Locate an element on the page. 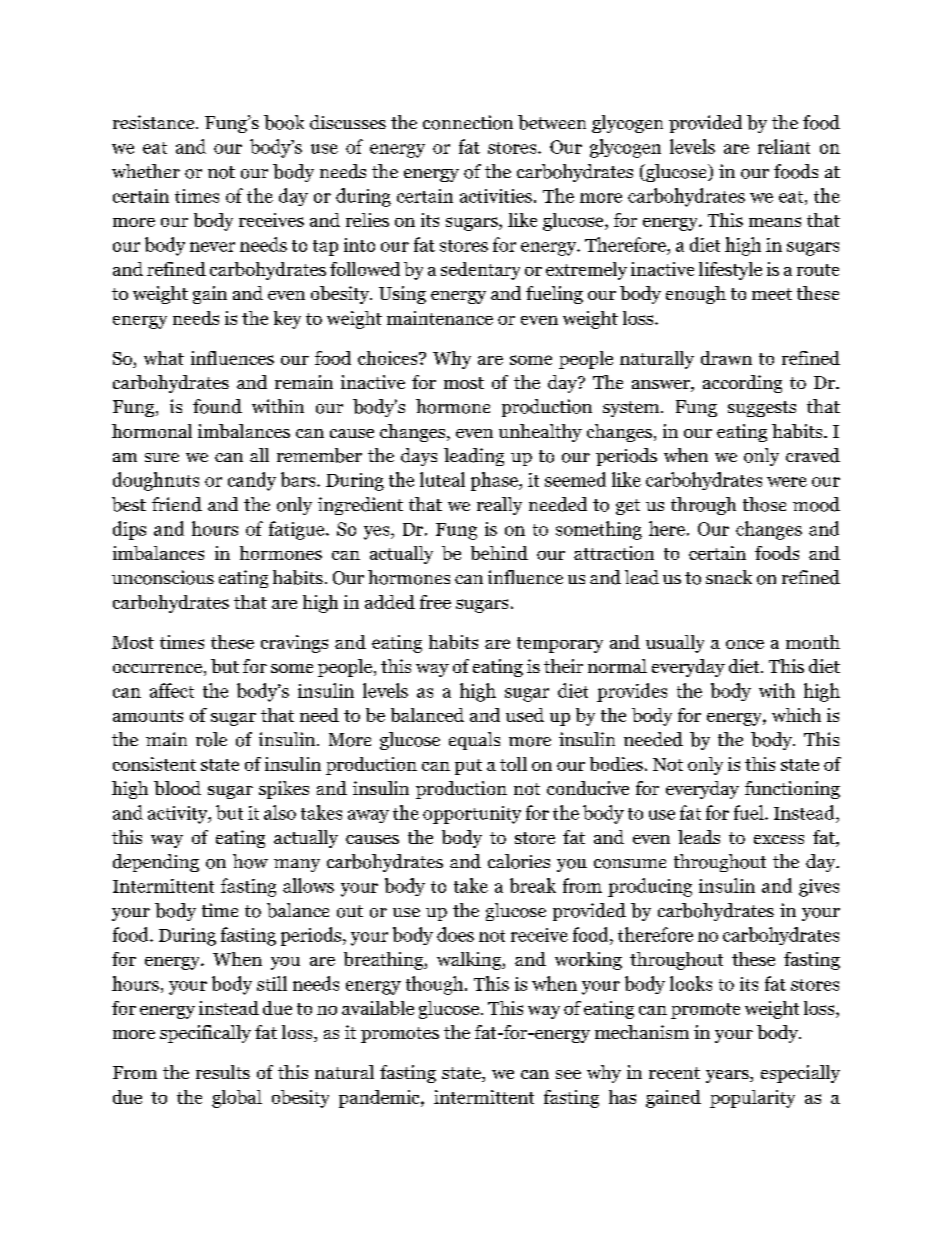 This page has height=1233, width=952. excess is located at coordinates (779, 839).
